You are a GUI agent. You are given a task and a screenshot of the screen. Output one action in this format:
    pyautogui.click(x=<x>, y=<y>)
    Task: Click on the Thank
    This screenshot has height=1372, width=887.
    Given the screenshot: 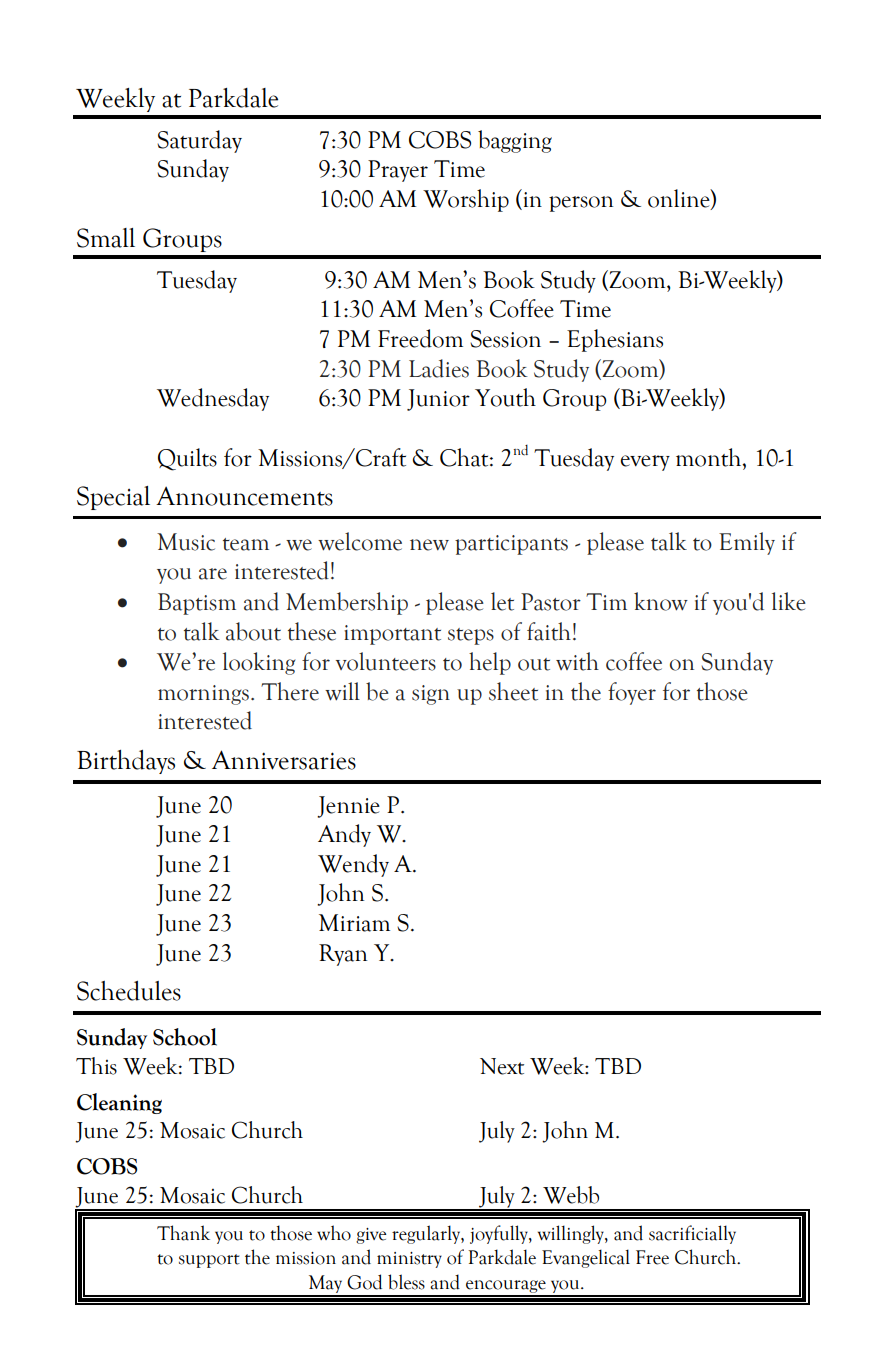 What is the action you would take?
    pyautogui.click(x=183, y=1233)
